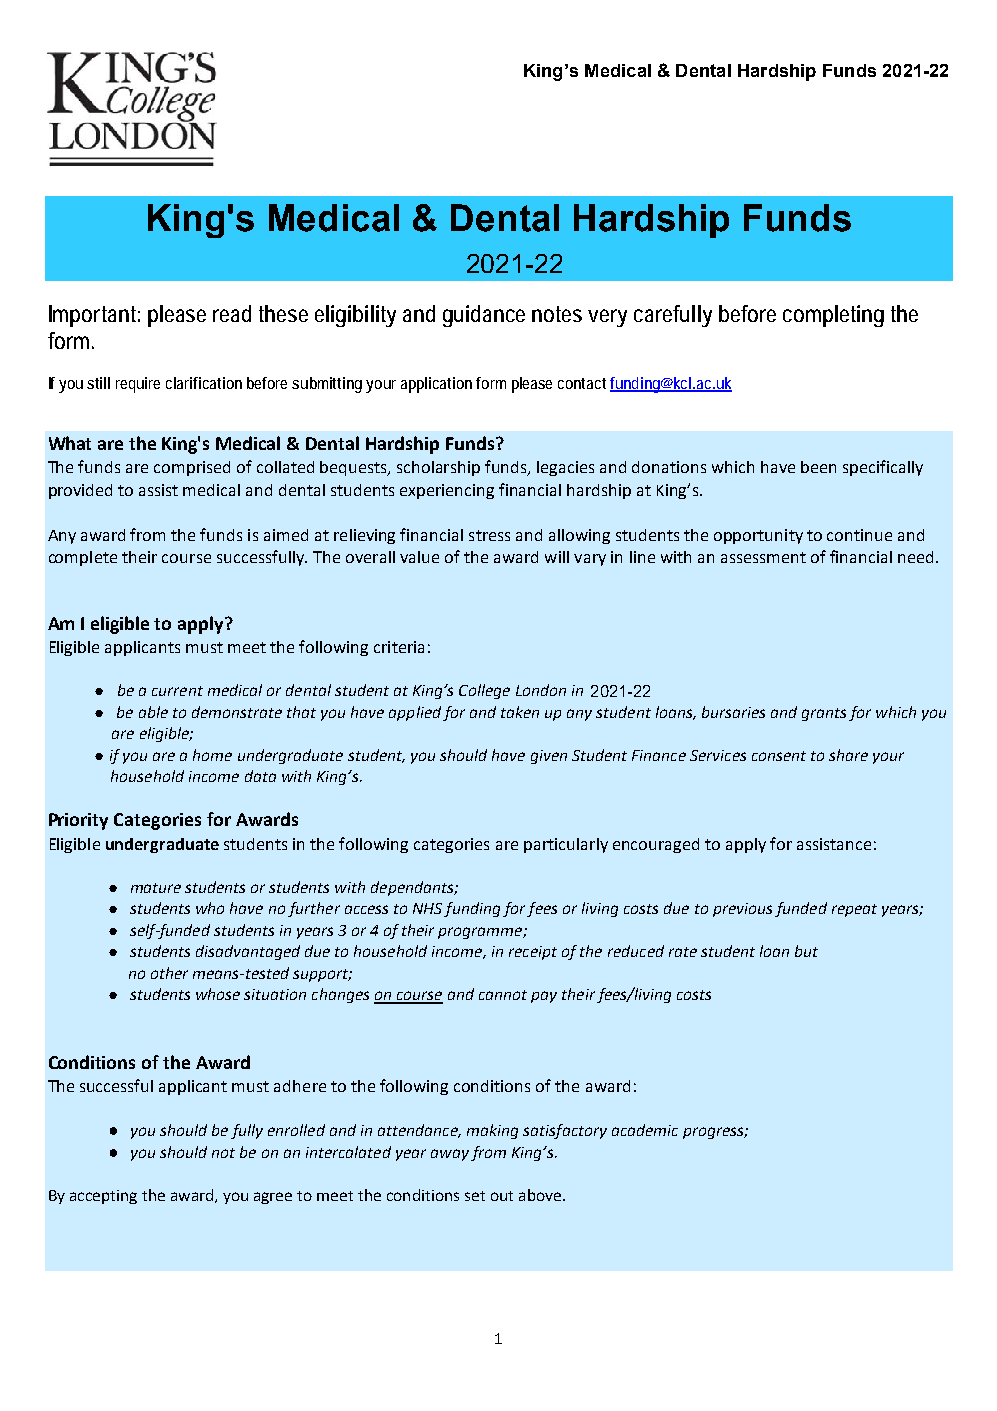 The height and width of the screenshot is (1411, 997). What do you see at coordinates (489, 535) in the screenshot?
I see `stress` at bounding box center [489, 535].
